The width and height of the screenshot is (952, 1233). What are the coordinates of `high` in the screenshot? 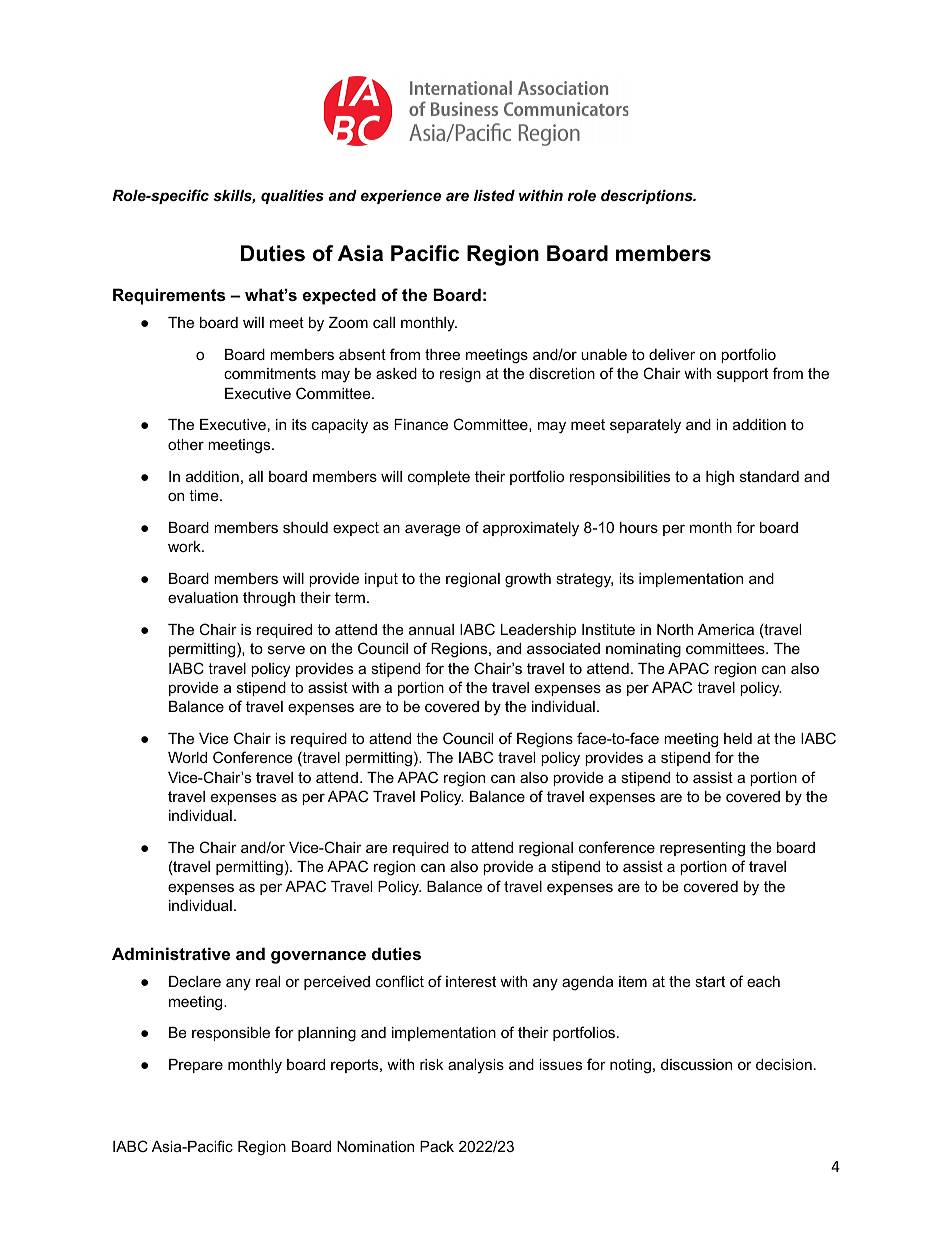 It's located at (720, 478).
